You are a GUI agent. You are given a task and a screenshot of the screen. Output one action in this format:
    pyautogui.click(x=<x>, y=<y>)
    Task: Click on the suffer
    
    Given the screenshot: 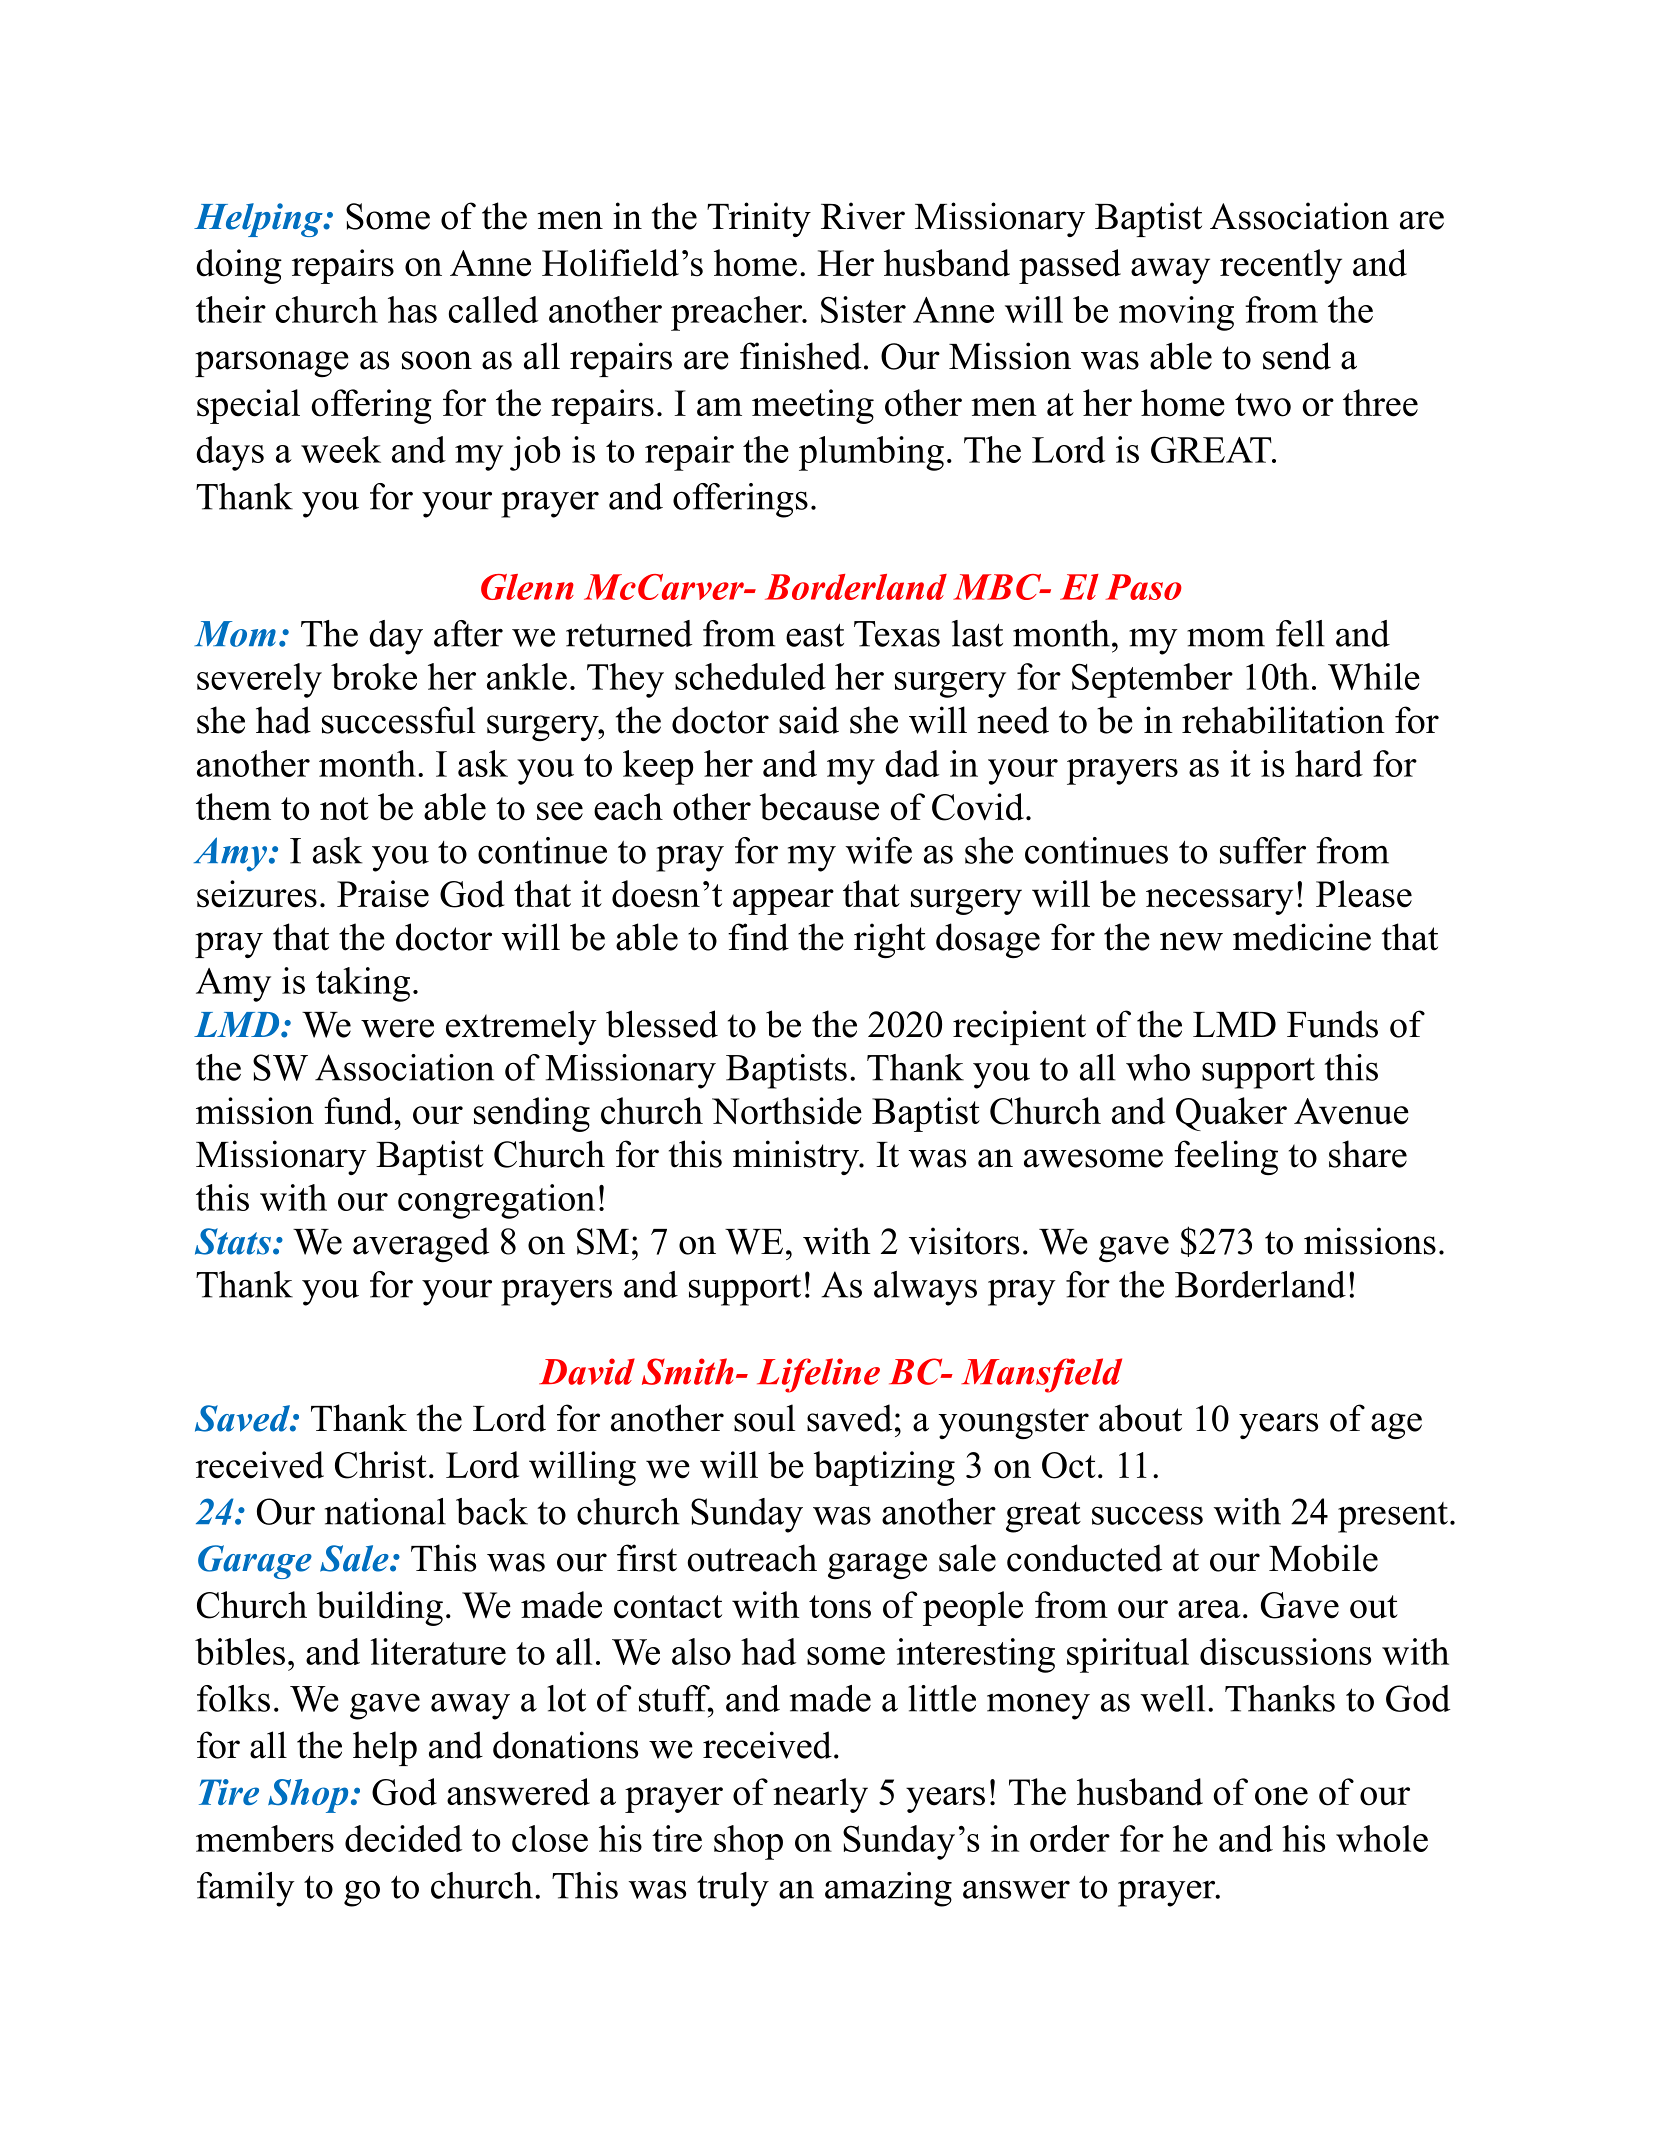 What is the action you would take?
    pyautogui.click(x=1263, y=850)
